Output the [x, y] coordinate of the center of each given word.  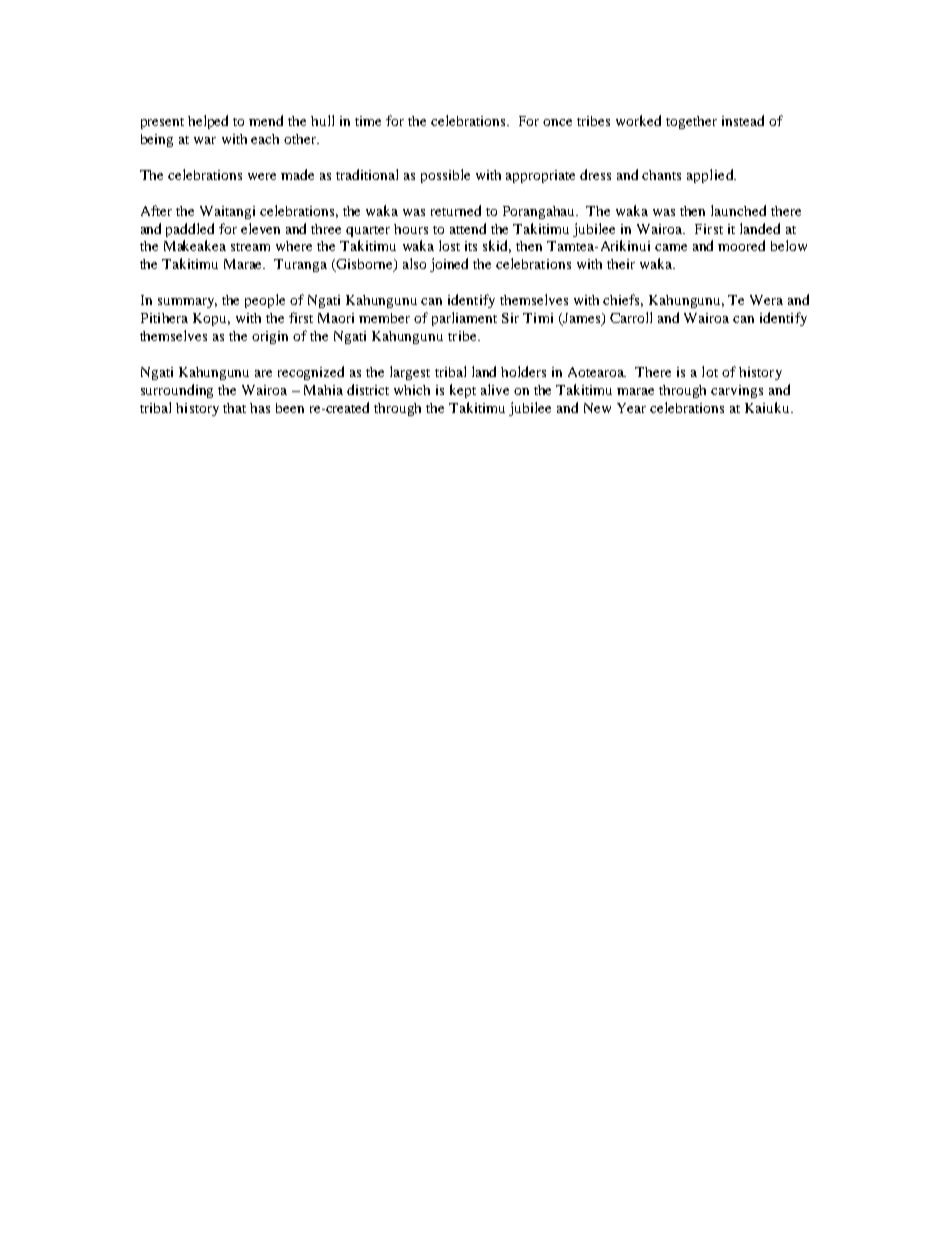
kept [463, 391]
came [671, 247]
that [234, 408]
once [557, 122]
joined [449, 265]
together [691, 122]
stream [250, 247]
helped [208, 122]
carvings [737, 391]
